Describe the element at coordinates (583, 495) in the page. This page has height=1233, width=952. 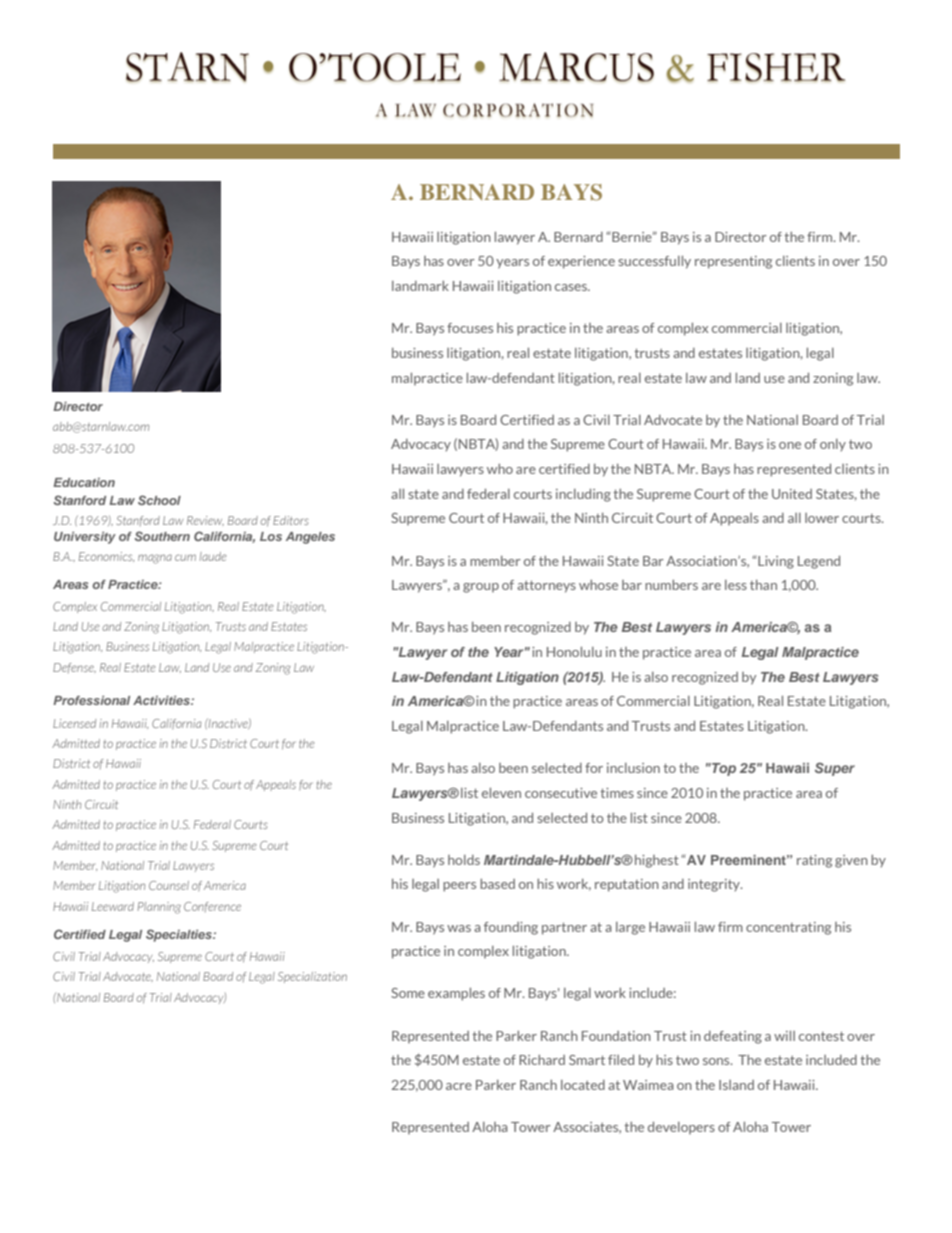
I see `including` at that location.
